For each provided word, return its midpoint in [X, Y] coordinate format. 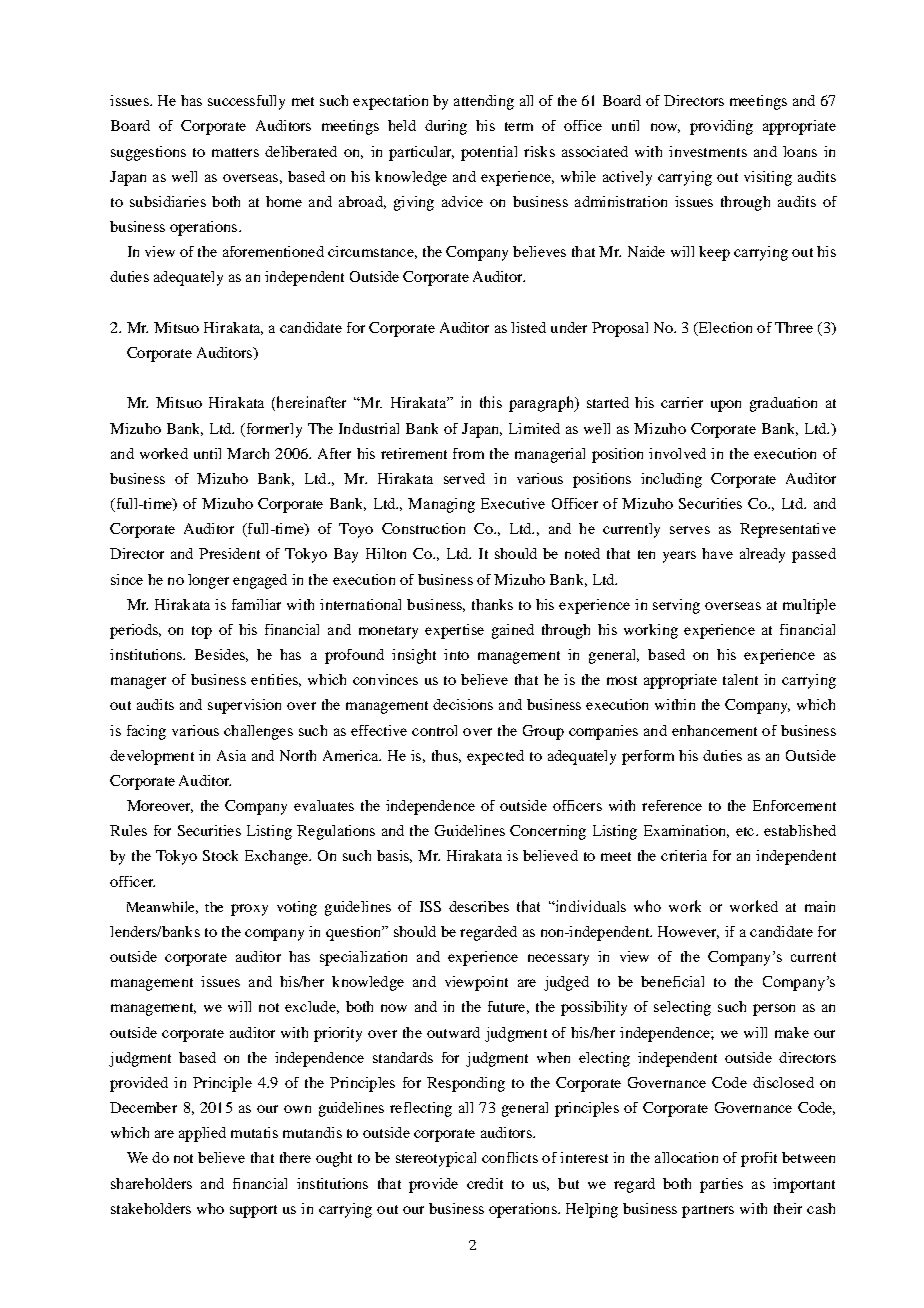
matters [235, 152]
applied [202, 1134]
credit [485, 1183]
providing [721, 127]
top [202, 632]
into [456, 654]
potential [489, 153]
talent [740, 679]
